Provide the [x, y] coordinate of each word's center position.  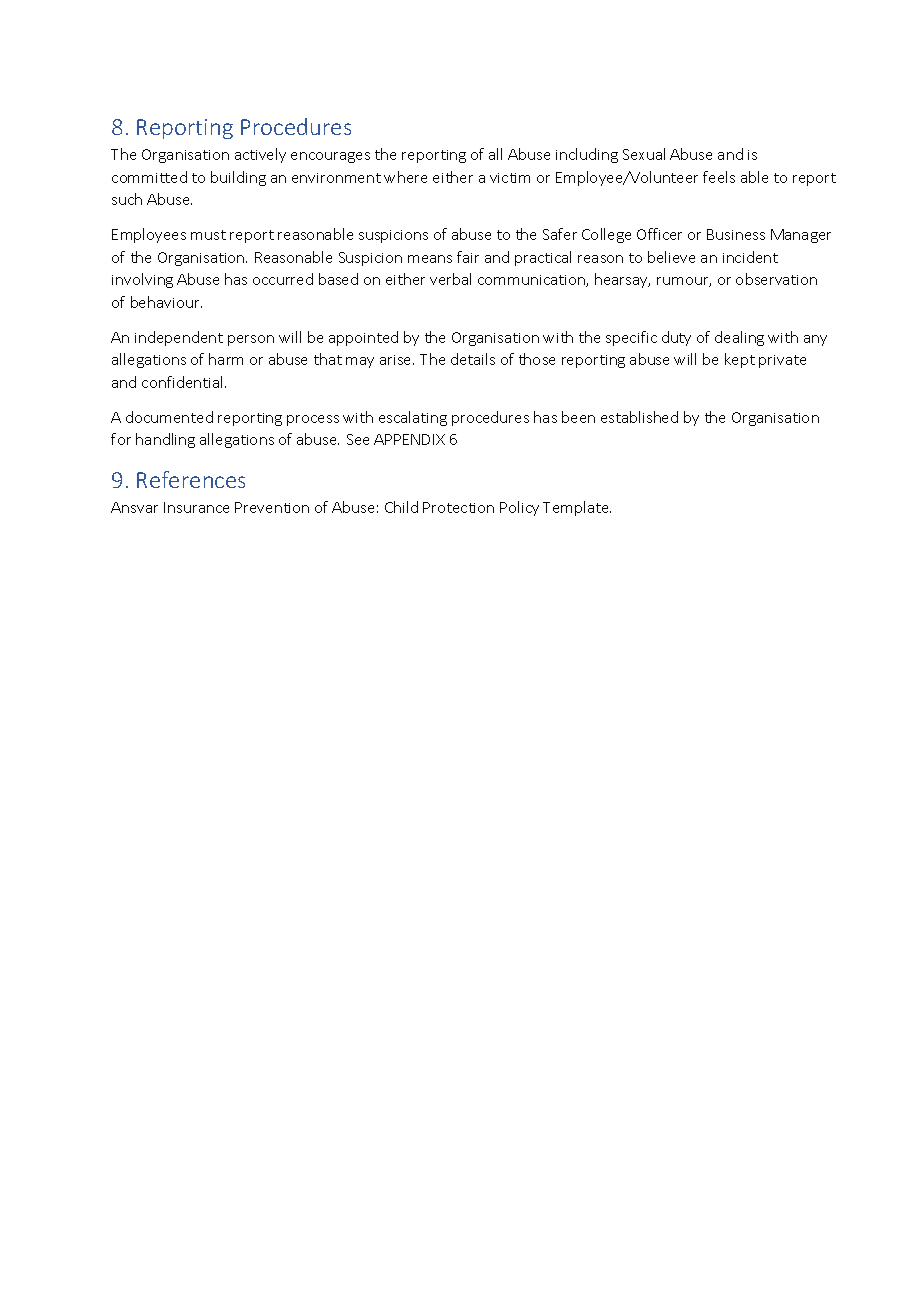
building [238, 178]
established [639, 417]
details [473, 359]
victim [510, 178]
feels [719, 177]
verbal [450, 279]
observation [776, 279]
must [208, 235]
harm [226, 359]
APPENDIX [409, 439]
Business [736, 234]
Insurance [196, 507]
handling [165, 440]
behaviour [166, 302]
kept [740, 360]
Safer [560, 234]
